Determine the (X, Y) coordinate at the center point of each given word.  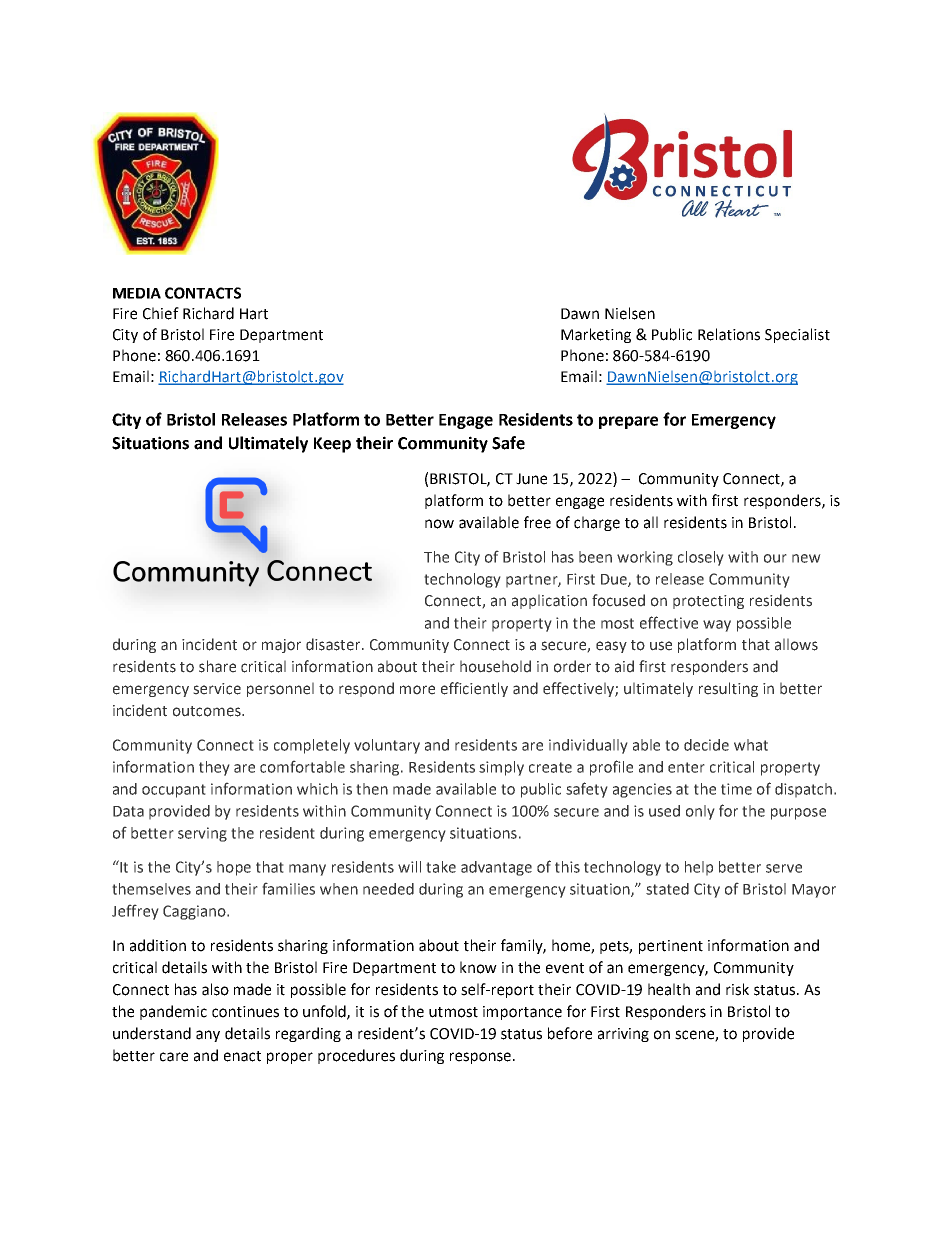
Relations (729, 334)
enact (242, 1056)
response (482, 1058)
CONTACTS (203, 293)
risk (737, 989)
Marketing (596, 335)
